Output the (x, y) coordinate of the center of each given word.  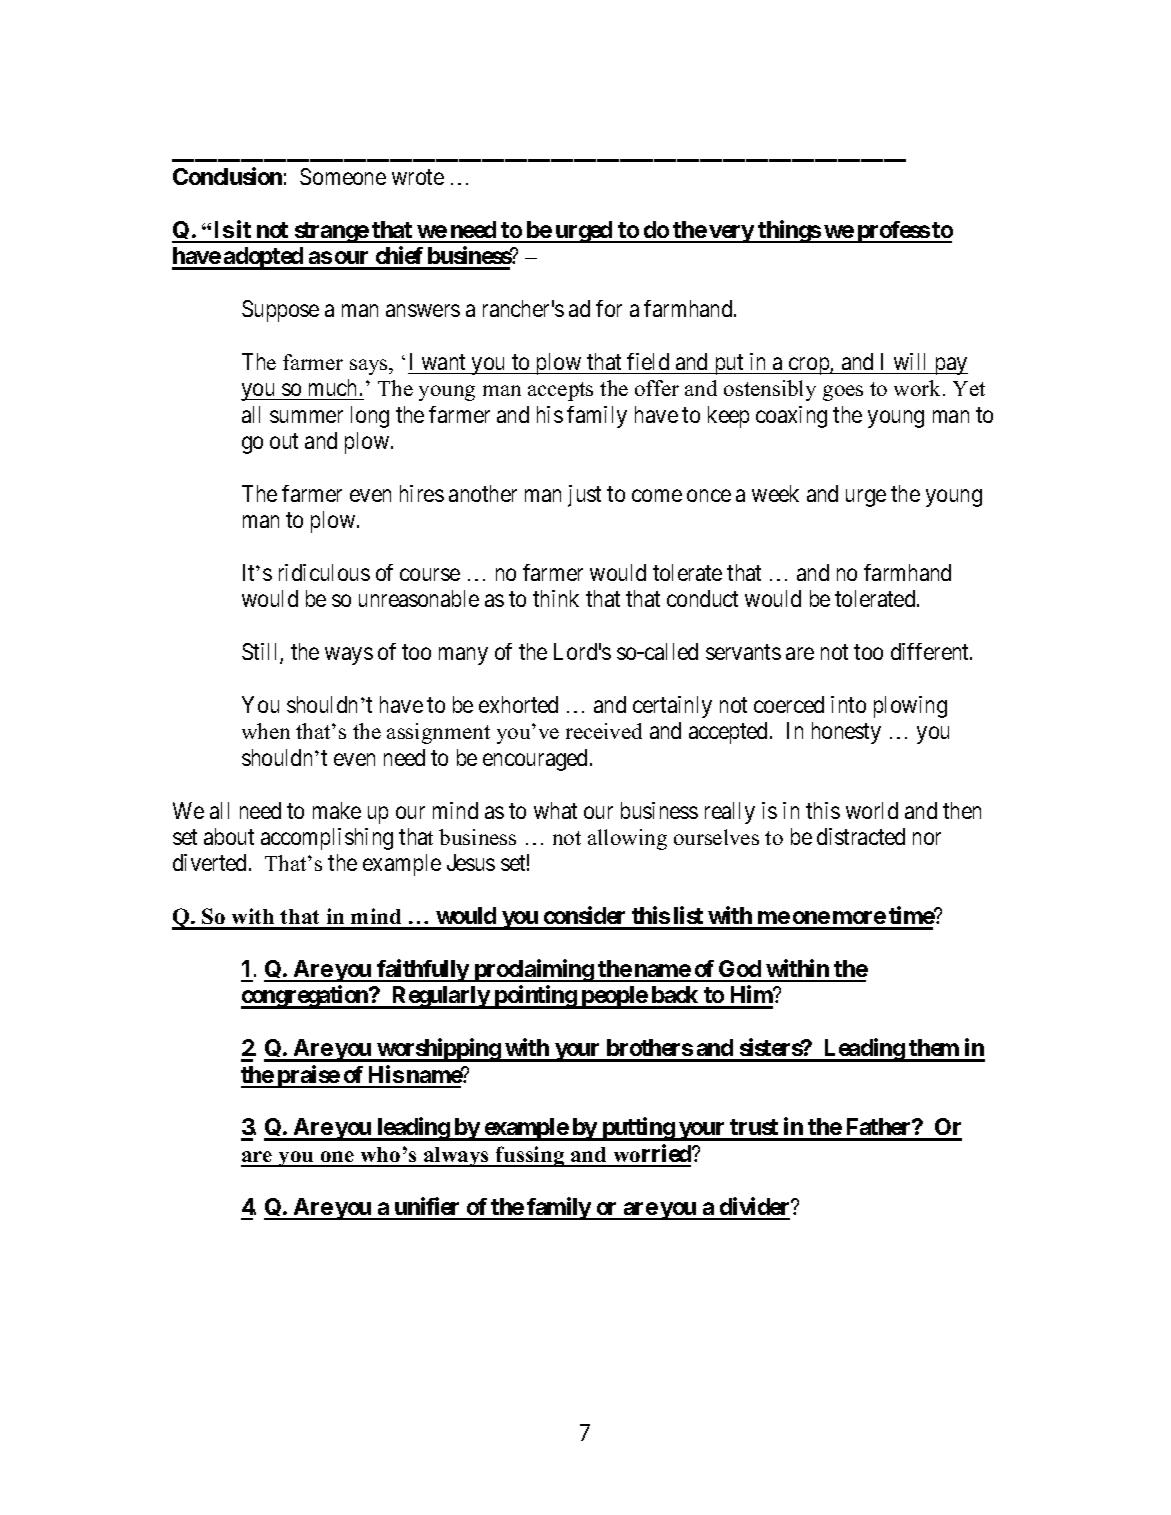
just (584, 496)
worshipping (439, 1050)
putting (638, 1129)
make (337, 810)
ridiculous (324, 572)
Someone (343, 176)
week (775, 493)
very (731, 234)
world (872, 810)
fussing (530, 1156)
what (555, 810)
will (909, 361)
